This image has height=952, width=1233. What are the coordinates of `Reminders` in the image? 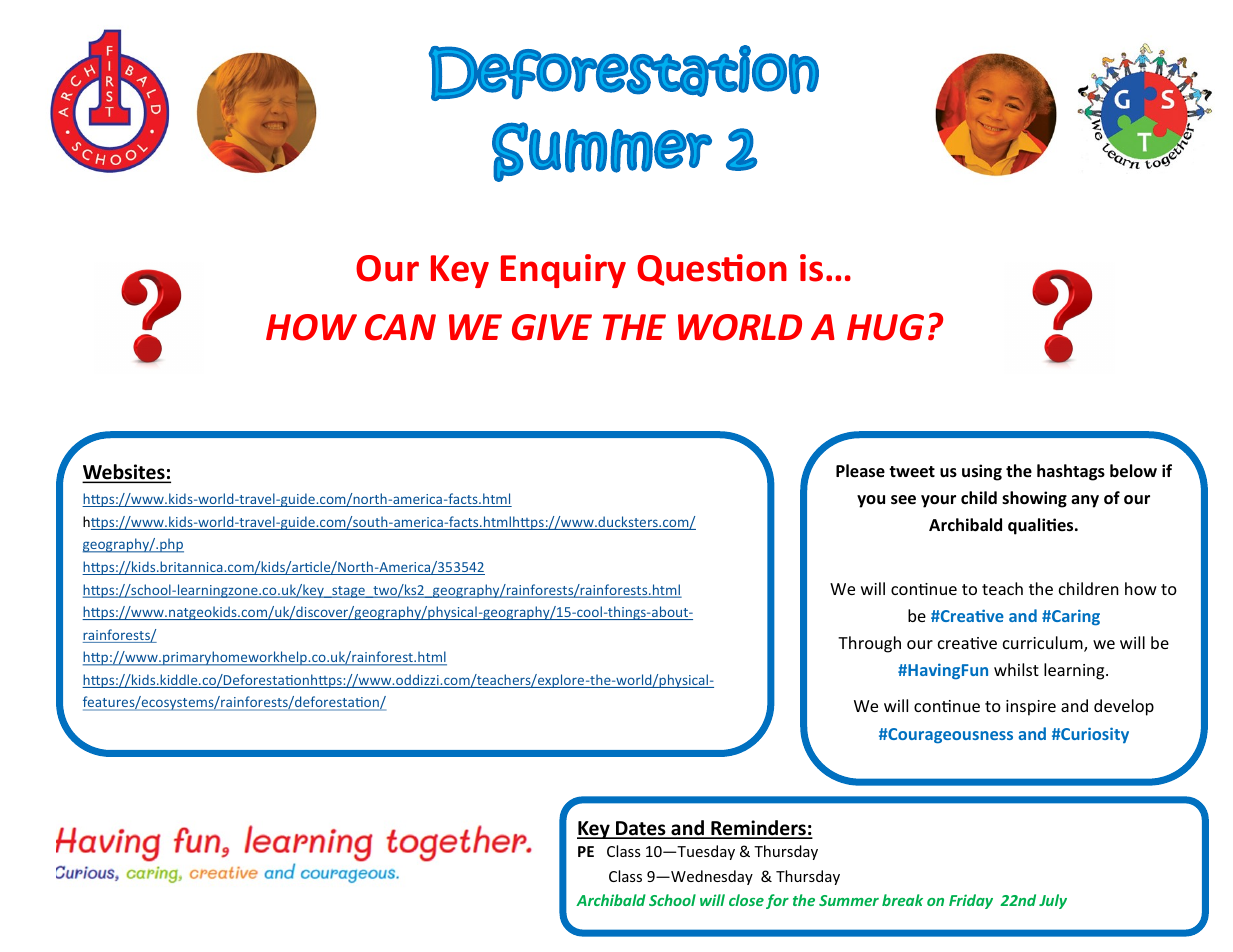 It's located at (758, 829).
